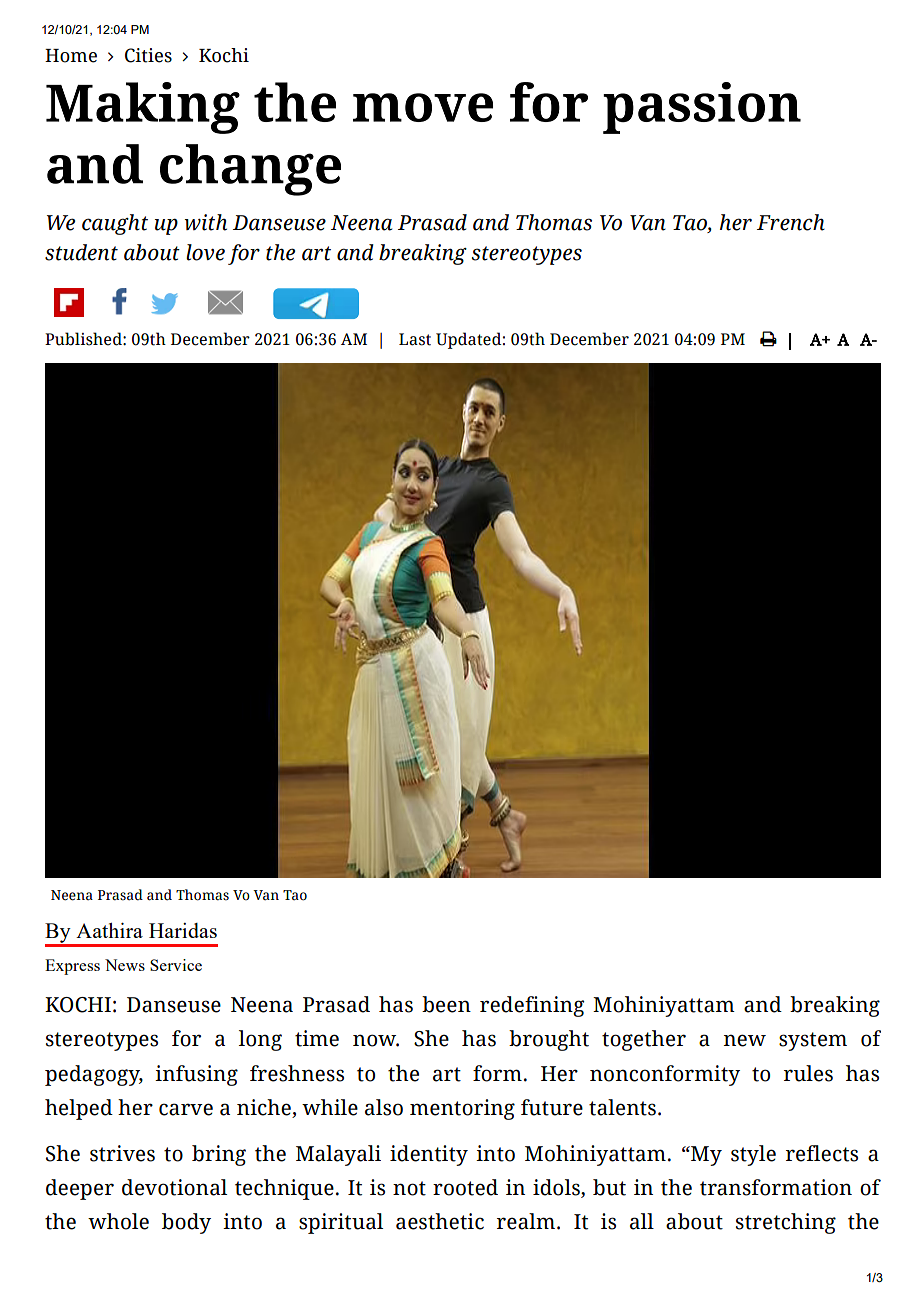  I want to click on been, so click(446, 1004).
